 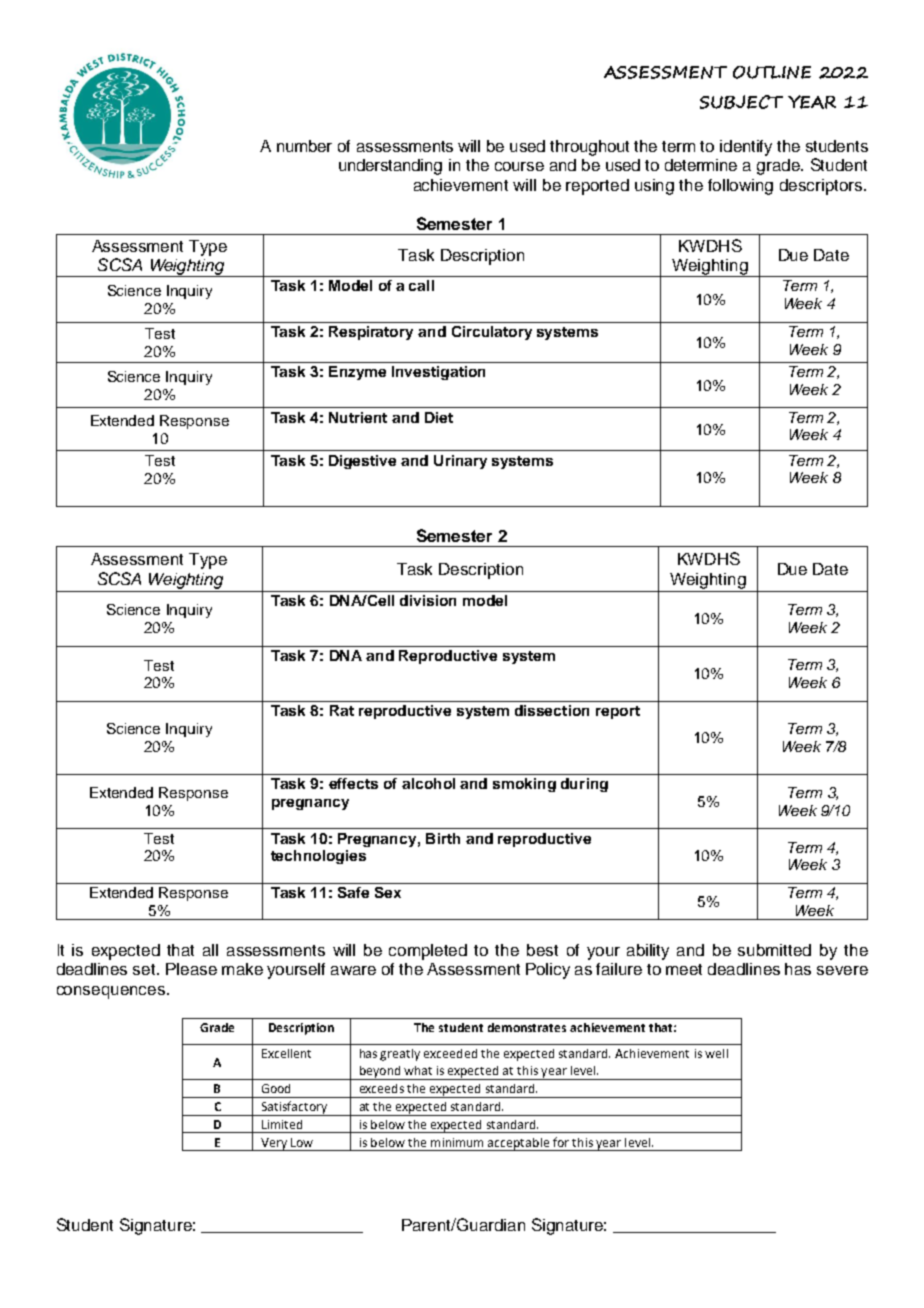 I want to click on well, so click(x=716, y=1053).
